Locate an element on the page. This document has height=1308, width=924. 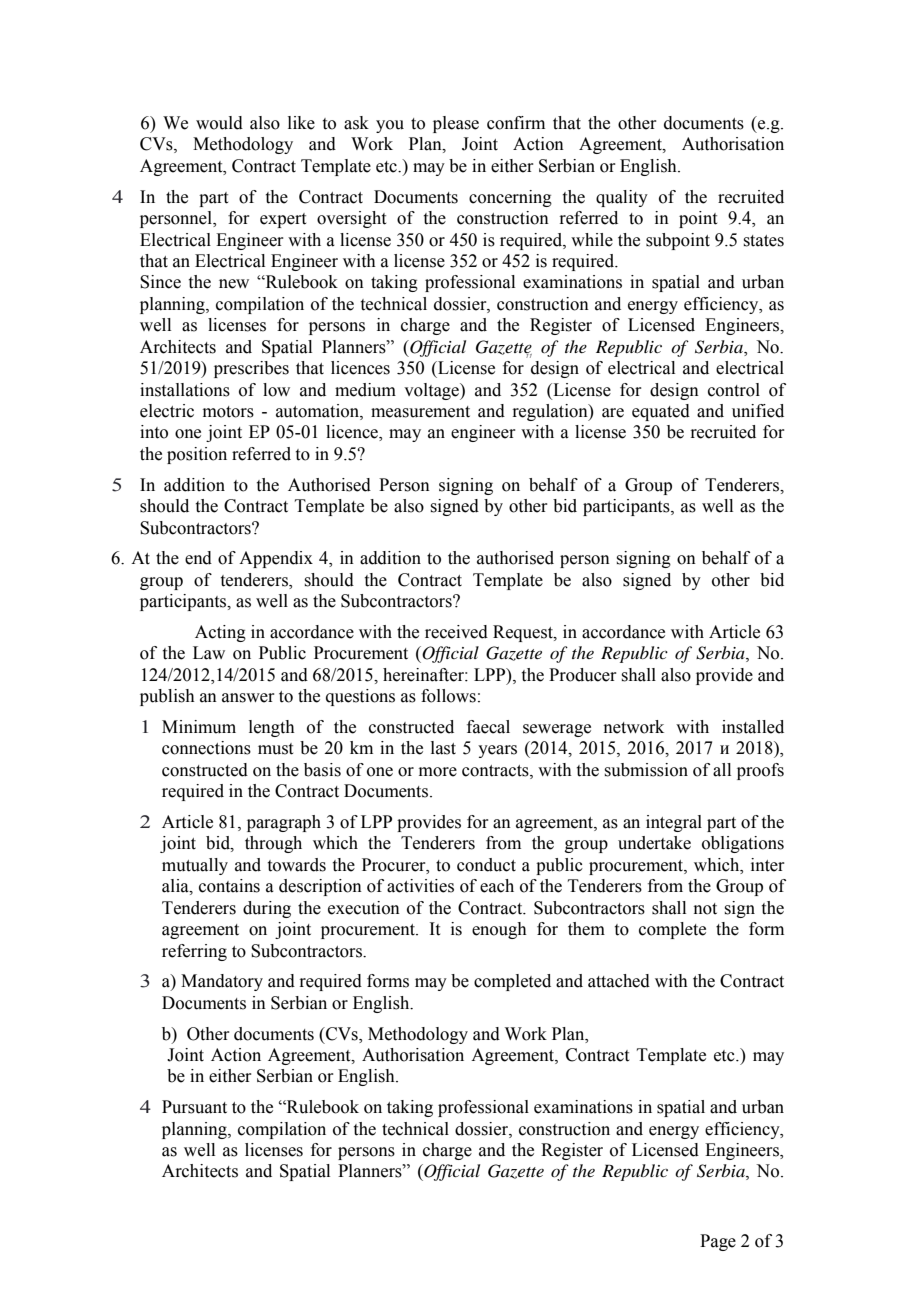
please is located at coordinates (456, 124).
